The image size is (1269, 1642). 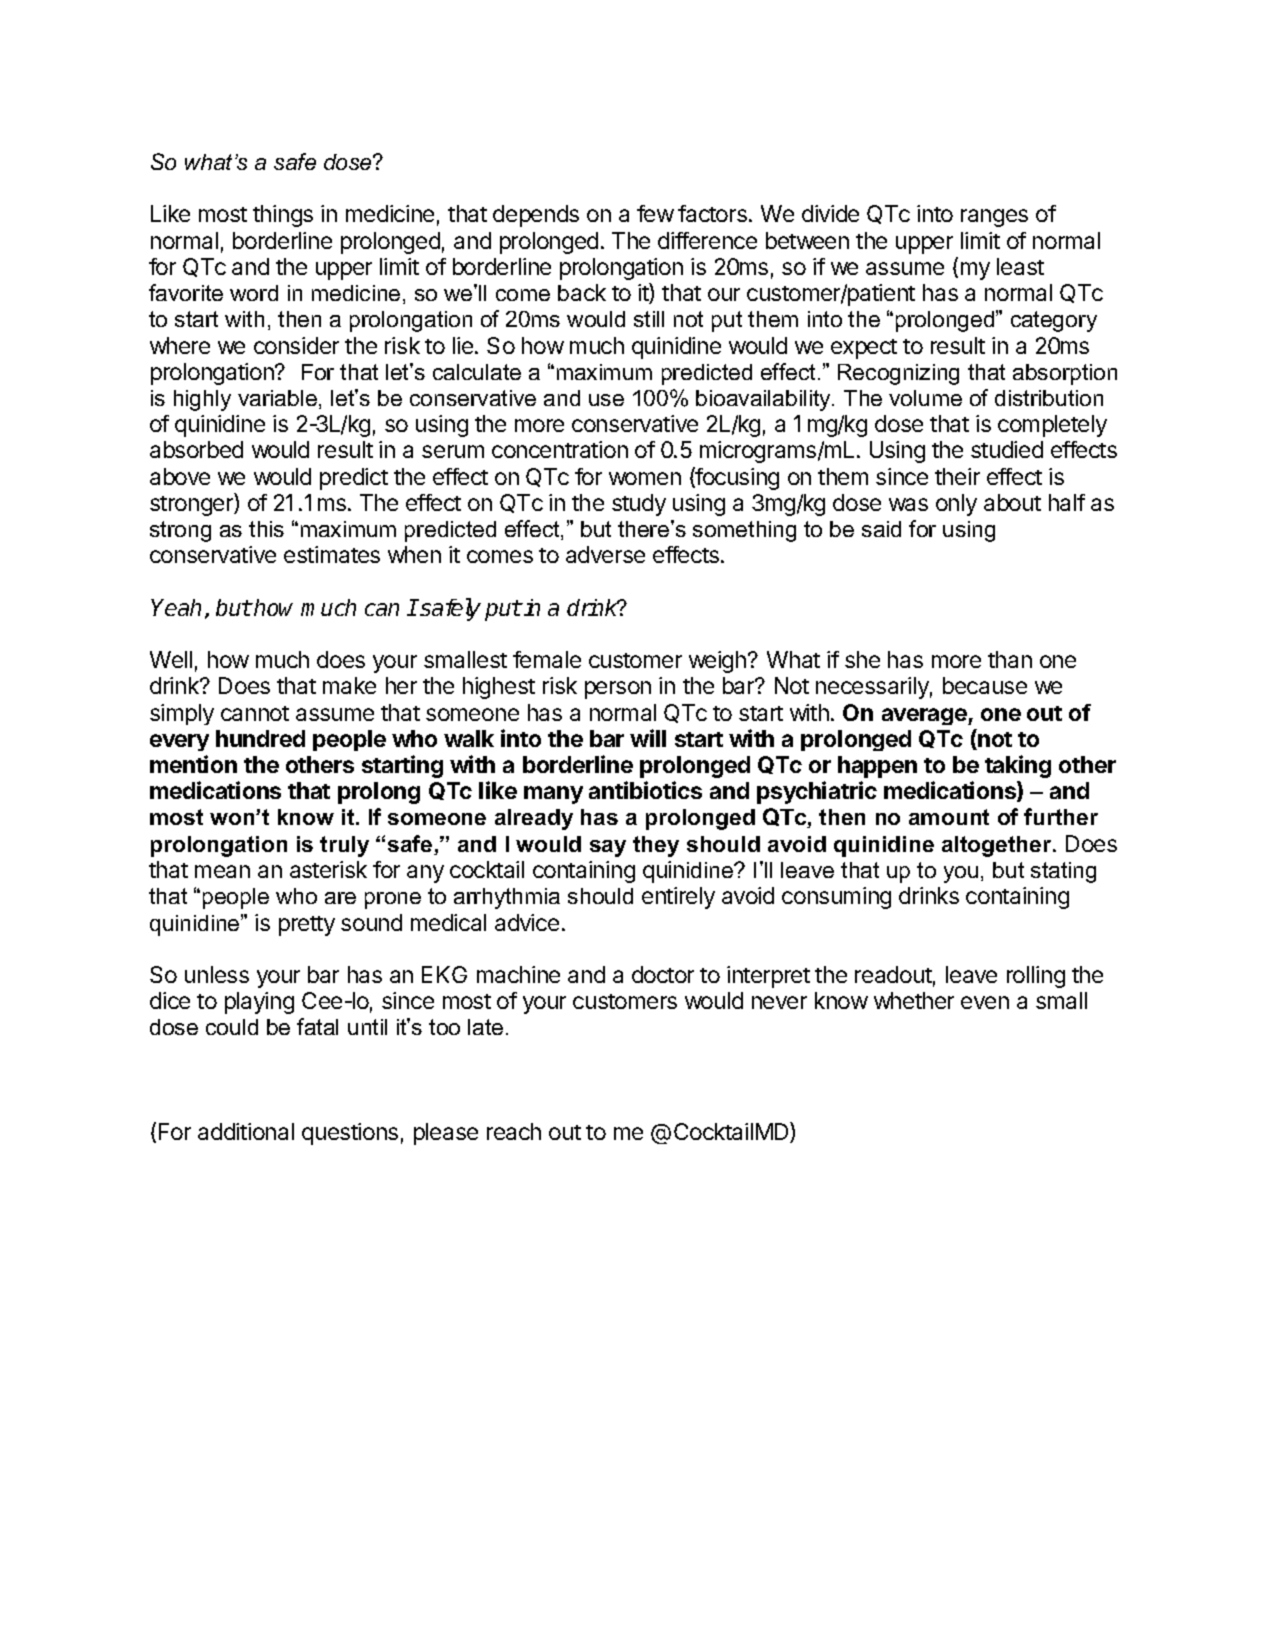 I want to click on ranges, so click(x=994, y=218).
